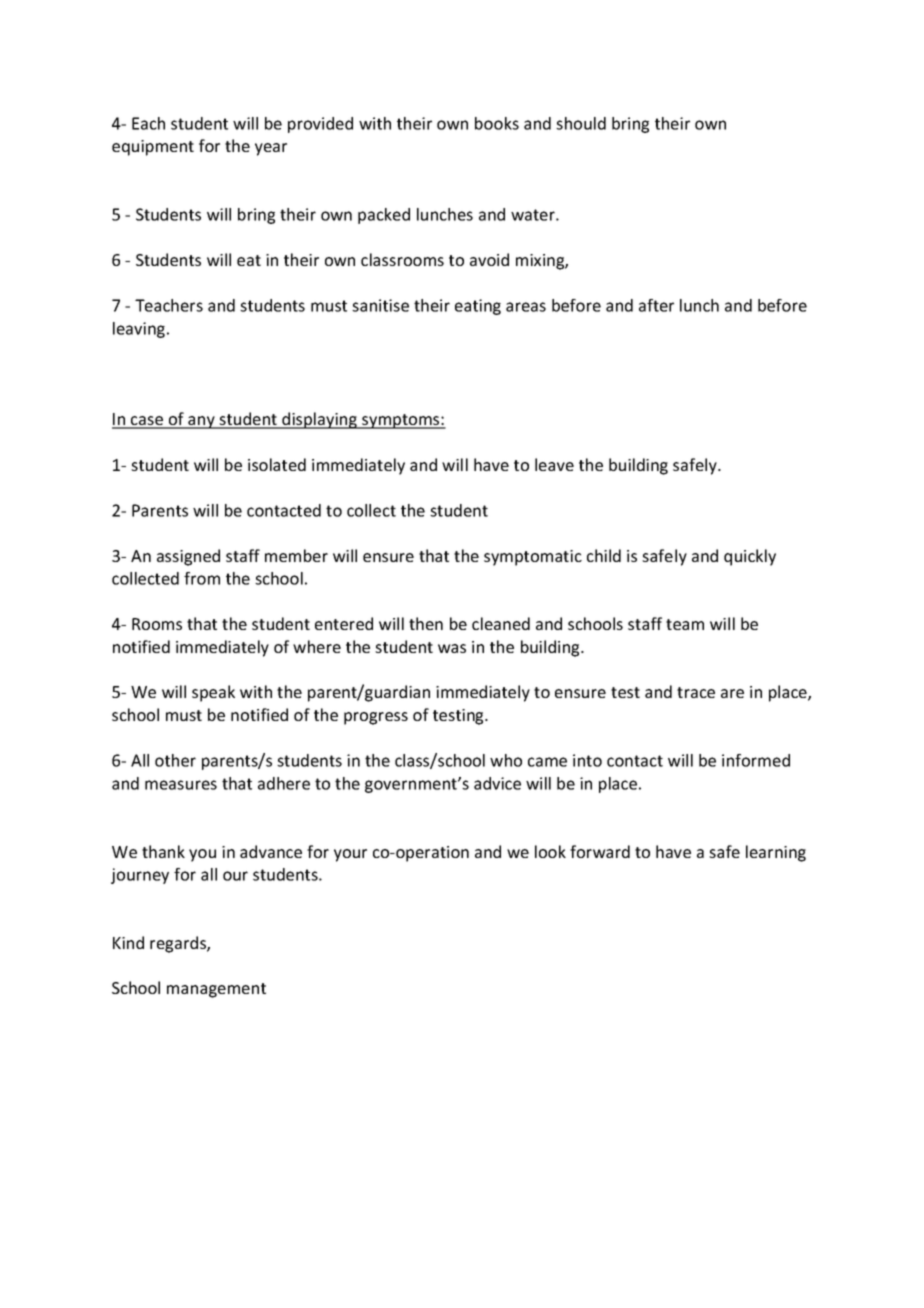 The height and width of the document is (1308, 924). Describe the element at coordinates (533, 558) in the document. I see `symptomatic` at that location.
